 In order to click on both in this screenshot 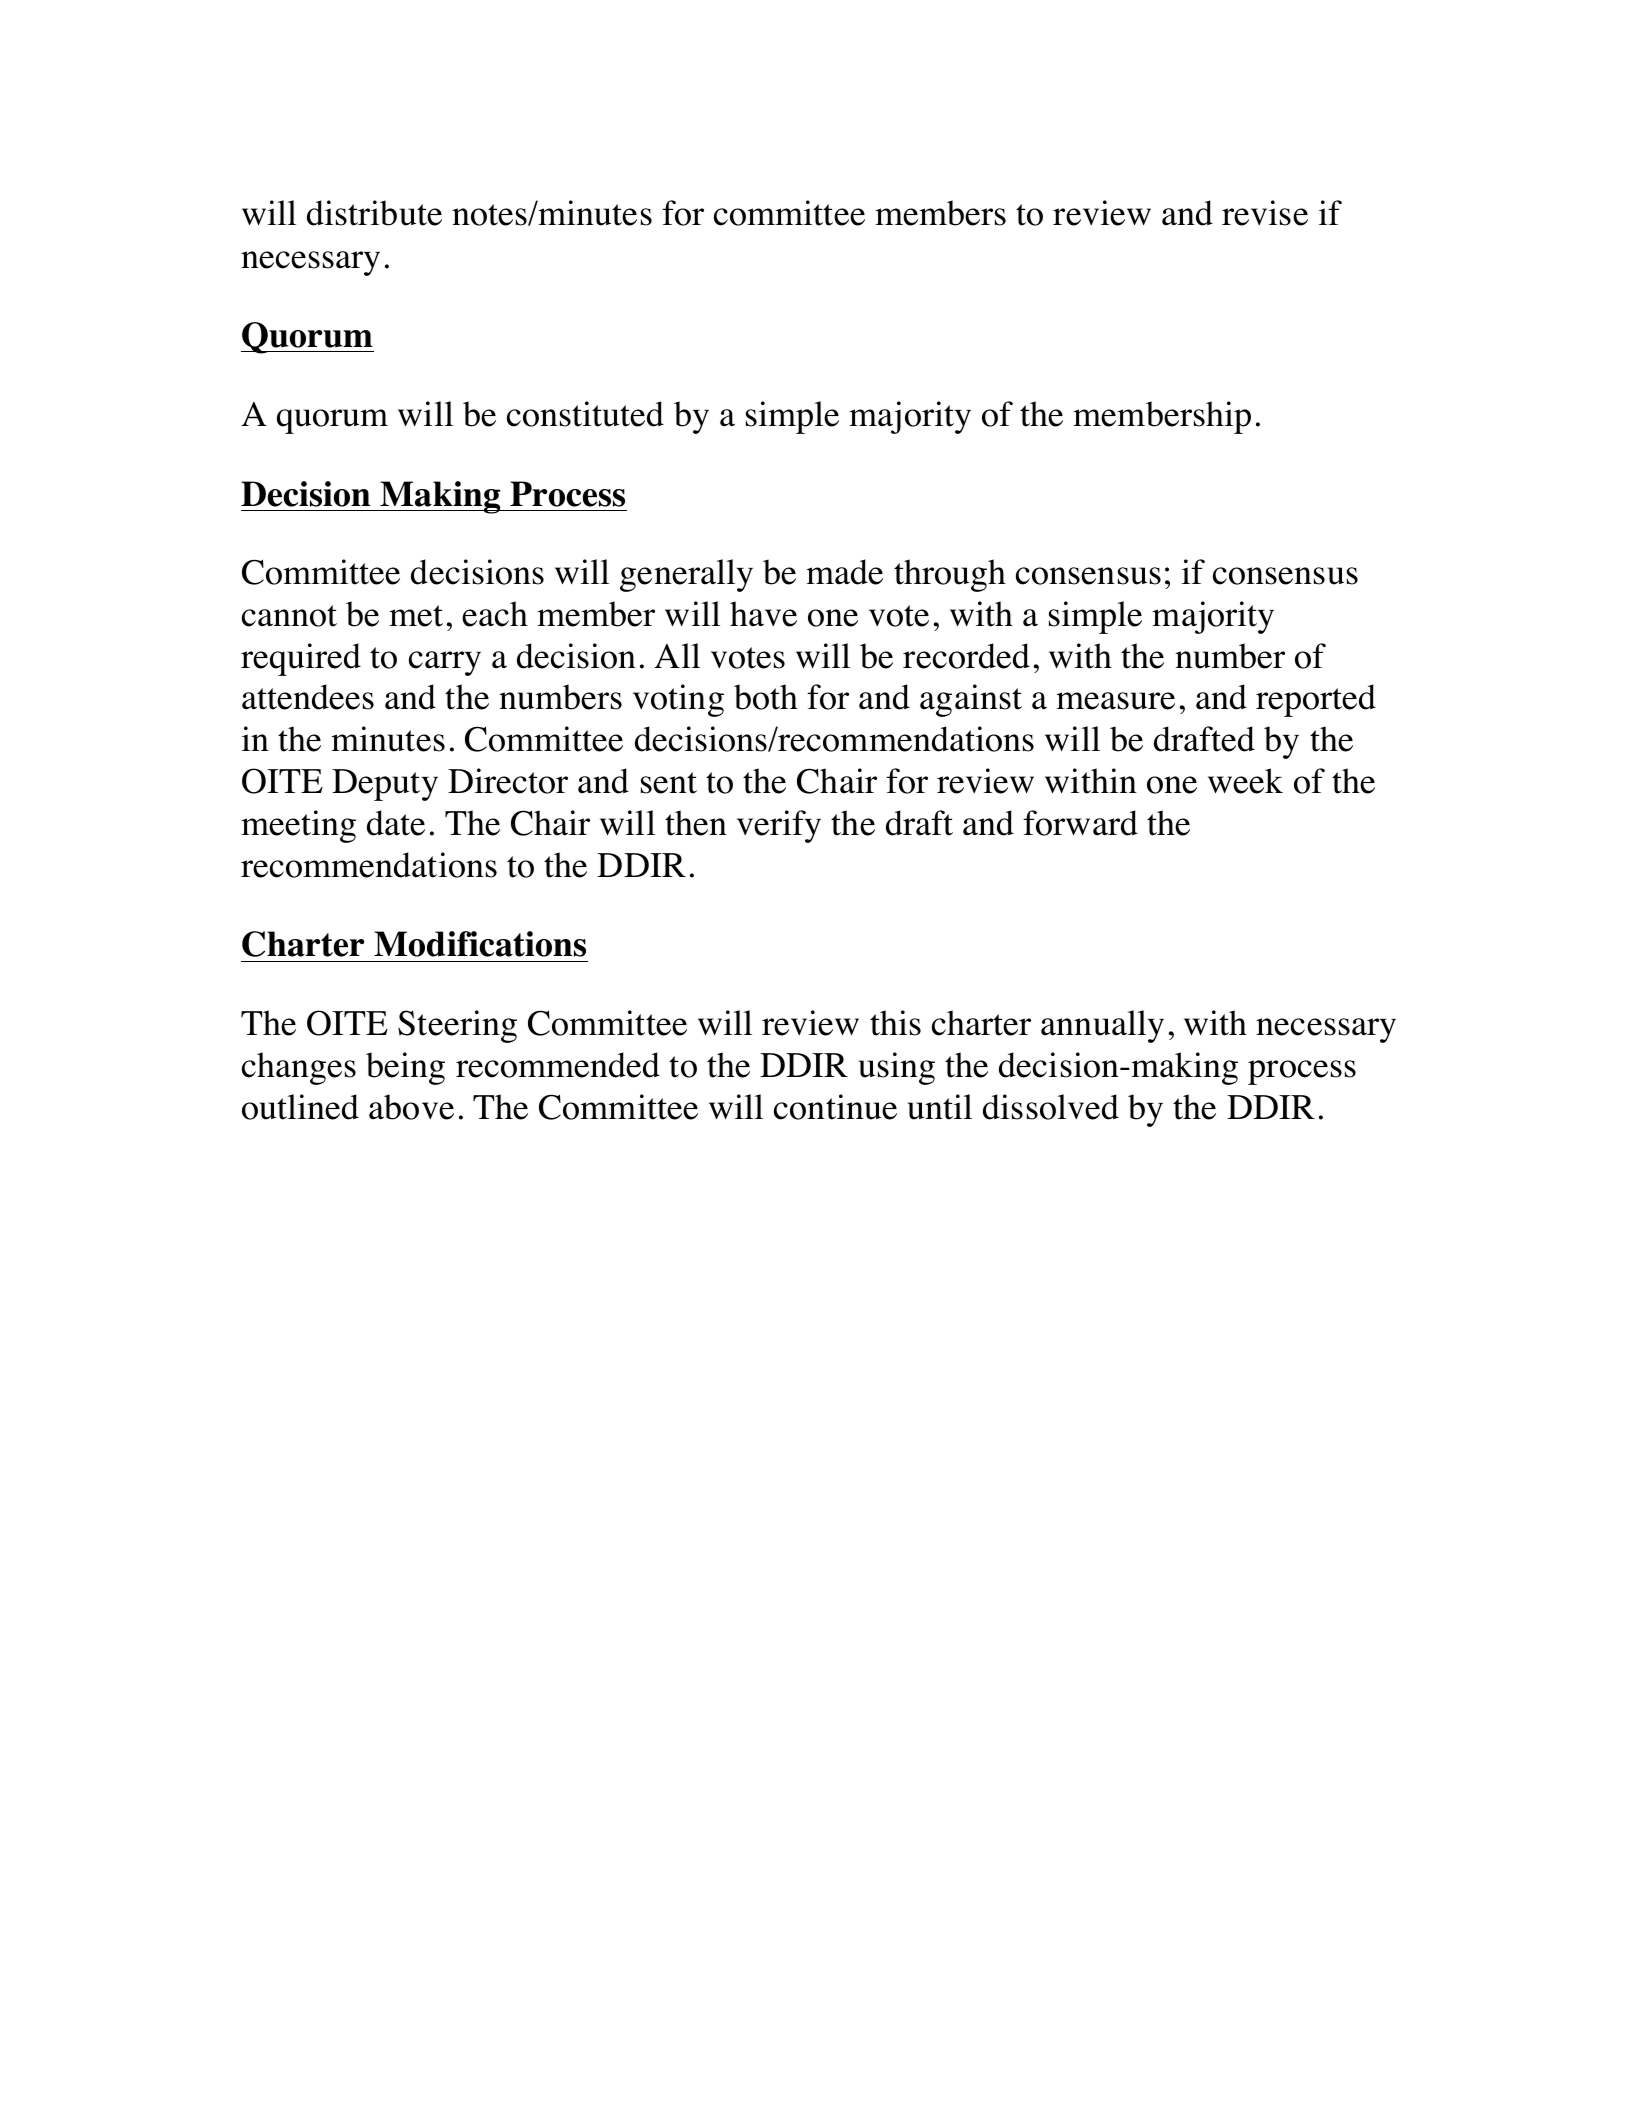, I will do `click(766, 697)`.
